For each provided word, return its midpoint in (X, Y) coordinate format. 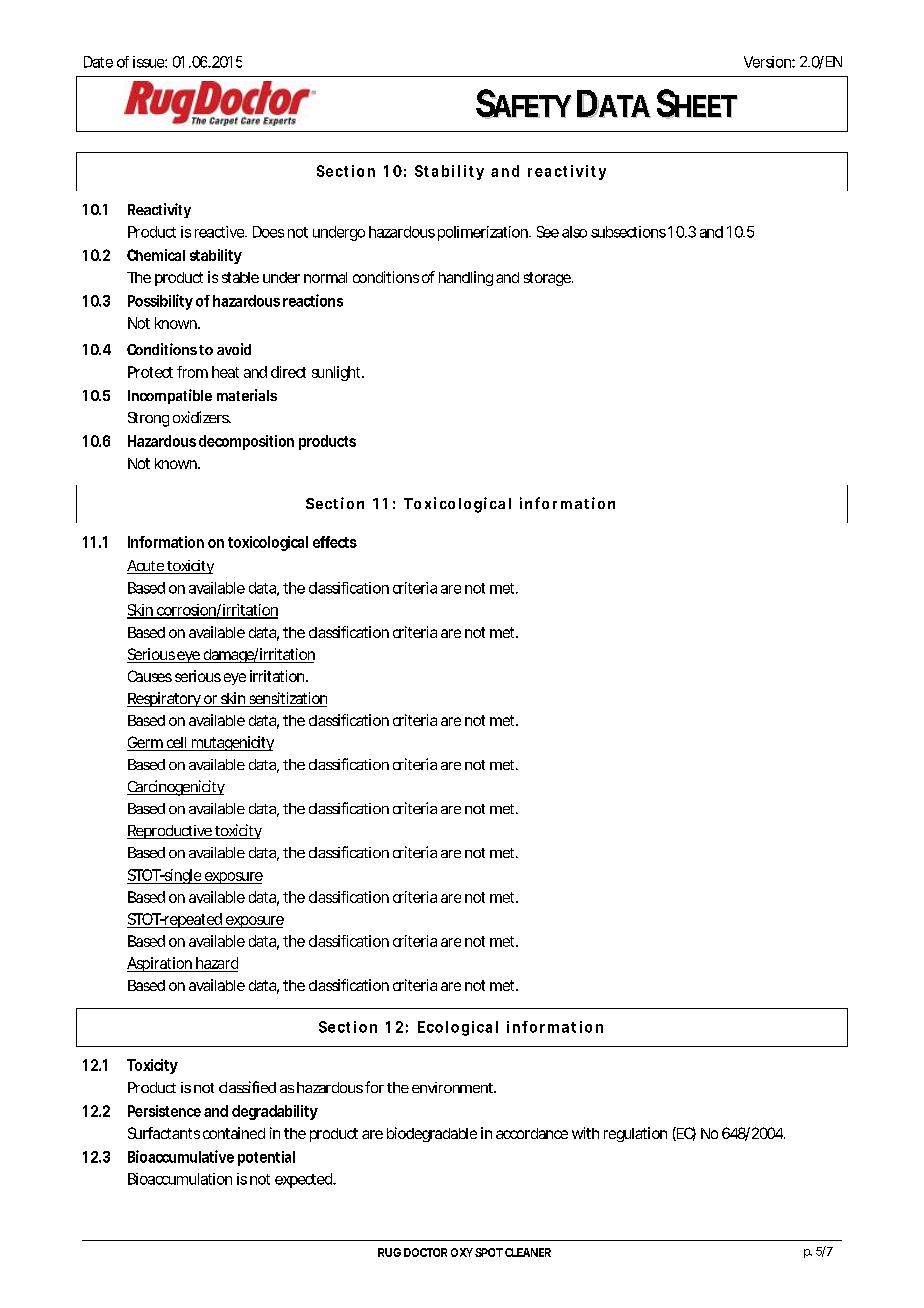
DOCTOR (425, 1252)
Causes (150, 676)
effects (335, 542)
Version (768, 62)
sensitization (287, 699)
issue (148, 62)
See (548, 232)
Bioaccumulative (181, 1156)
